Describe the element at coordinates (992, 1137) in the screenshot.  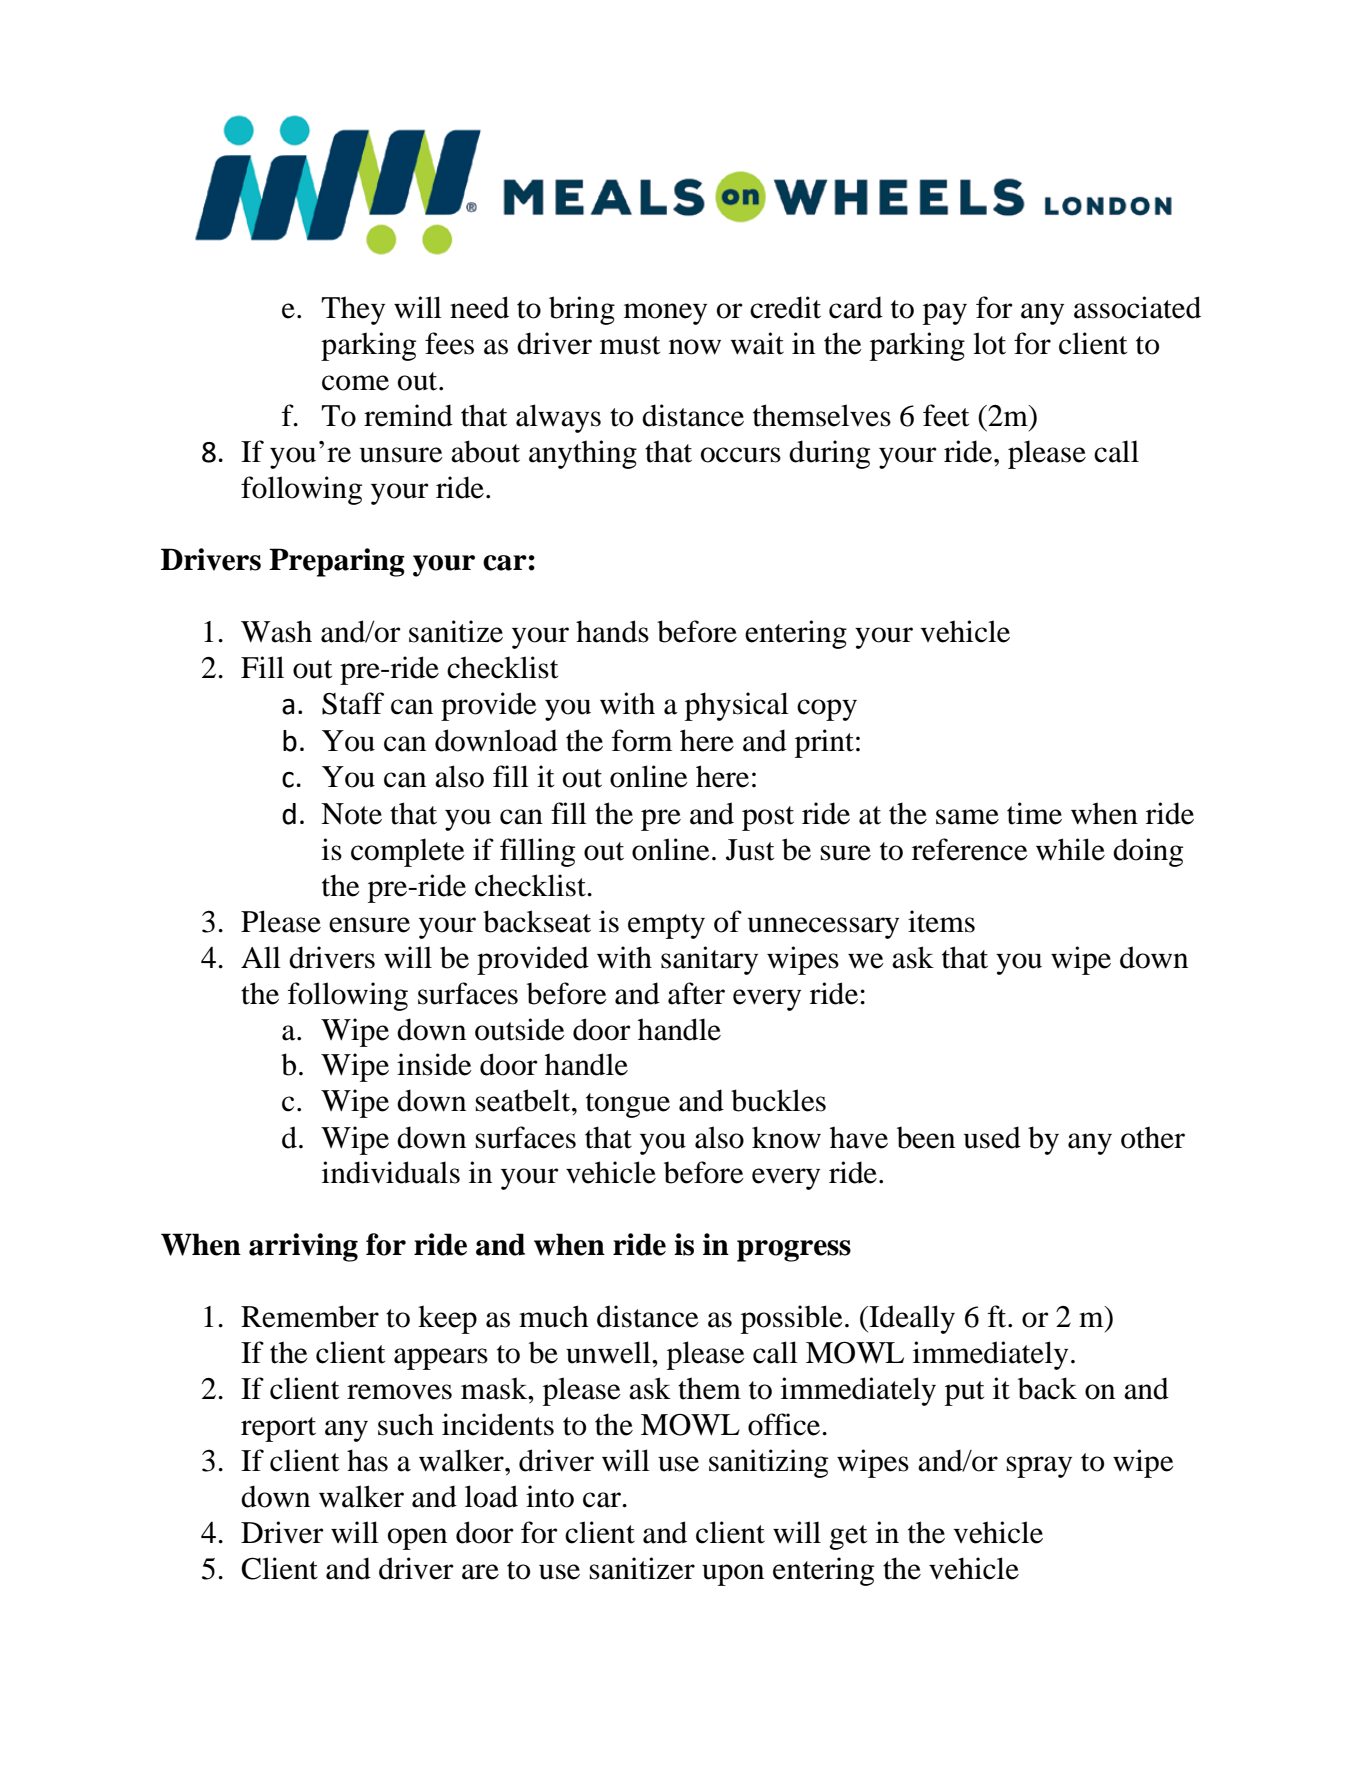
I see `used` at that location.
